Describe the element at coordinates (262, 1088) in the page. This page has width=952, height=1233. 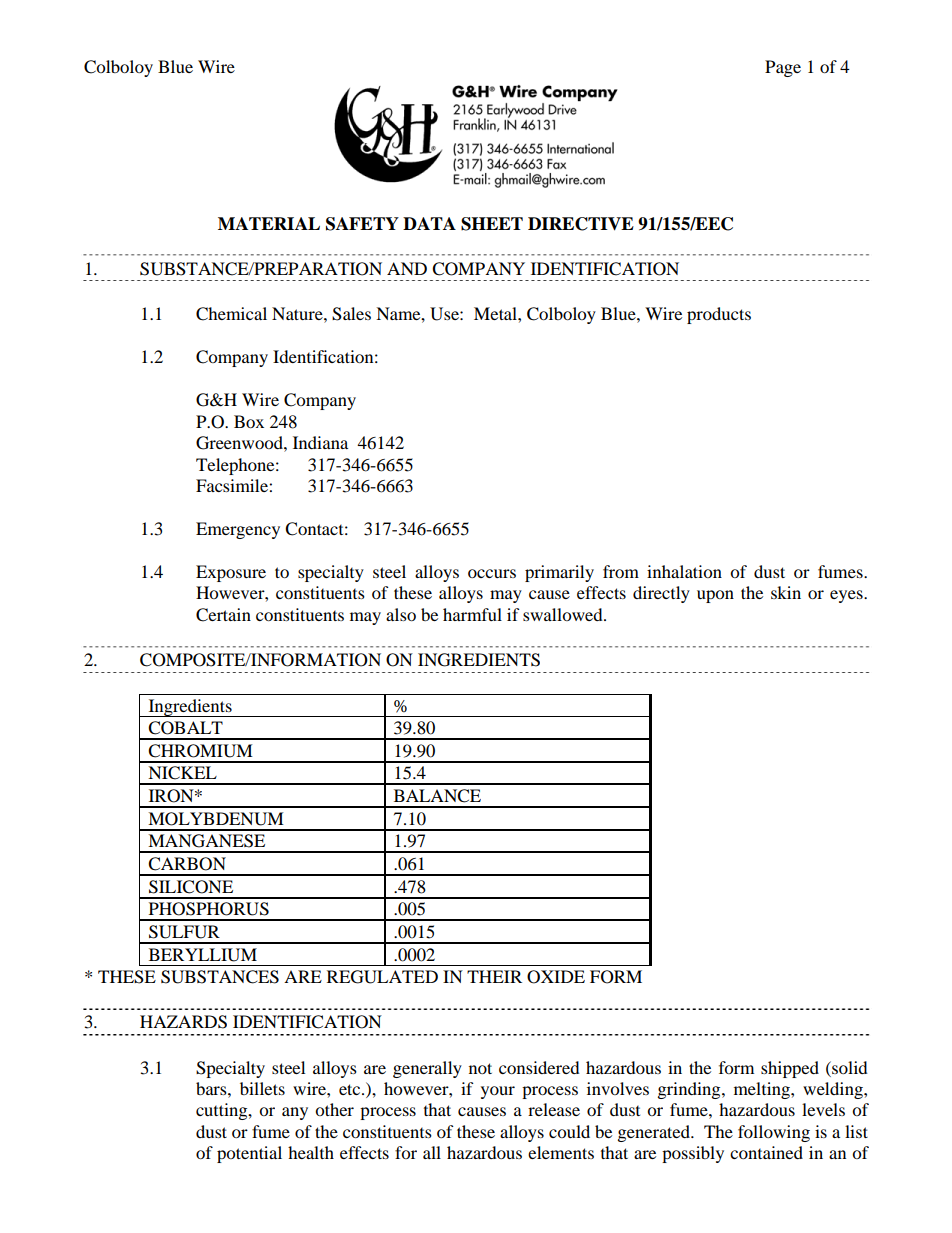
I see `billets` at that location.
